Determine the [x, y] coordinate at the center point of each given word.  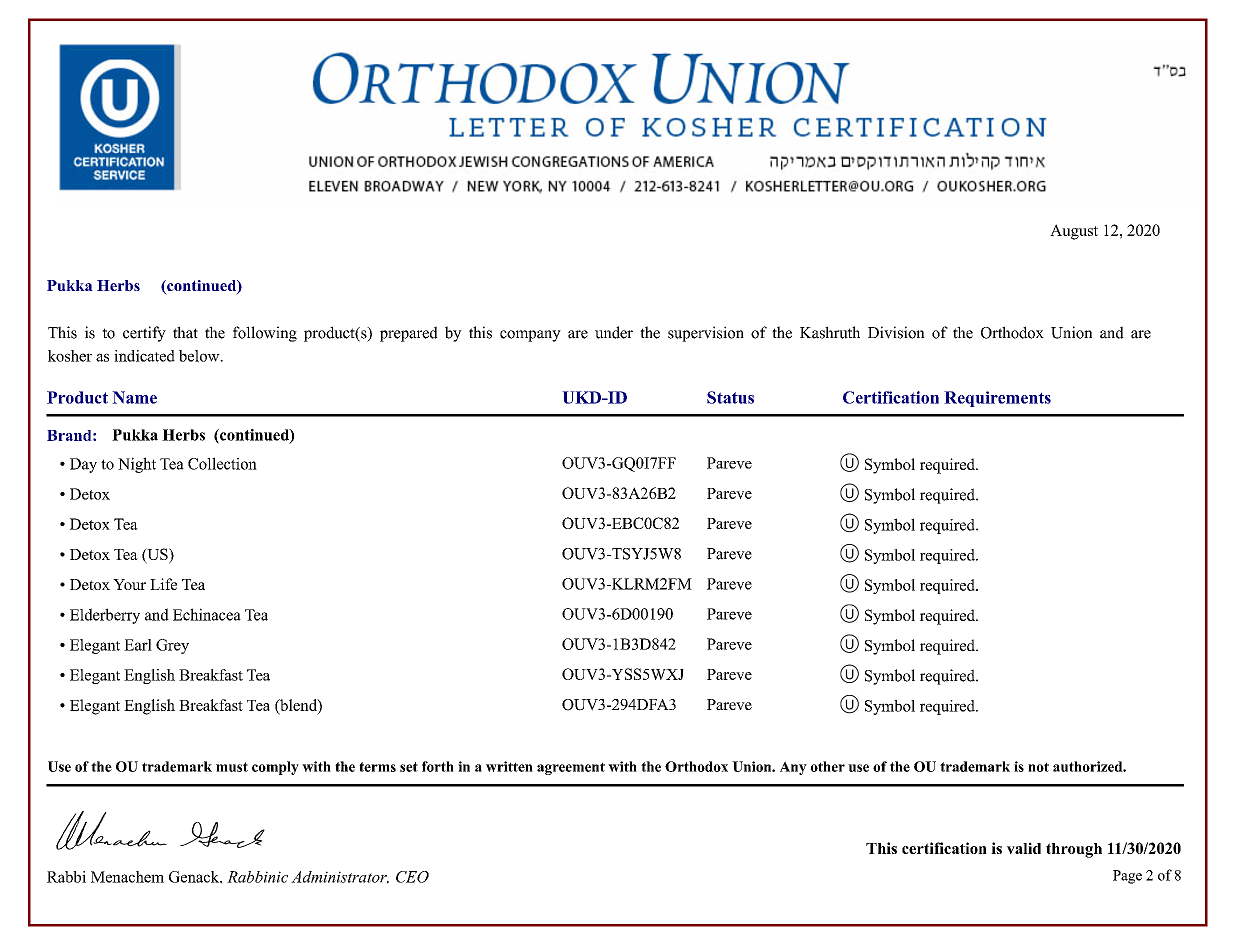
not [1038, 767]
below [200, 356]
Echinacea [207, 614]
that [185, 332]
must [232, 767]
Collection [222, 463]
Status [730, 397]
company [530, 336]
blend [298, 706]
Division [896, 332]
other [828, 766]
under [614, 332]
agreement [571, 768]
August [1074, 232]
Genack [195, 877]
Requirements [997, 399]
